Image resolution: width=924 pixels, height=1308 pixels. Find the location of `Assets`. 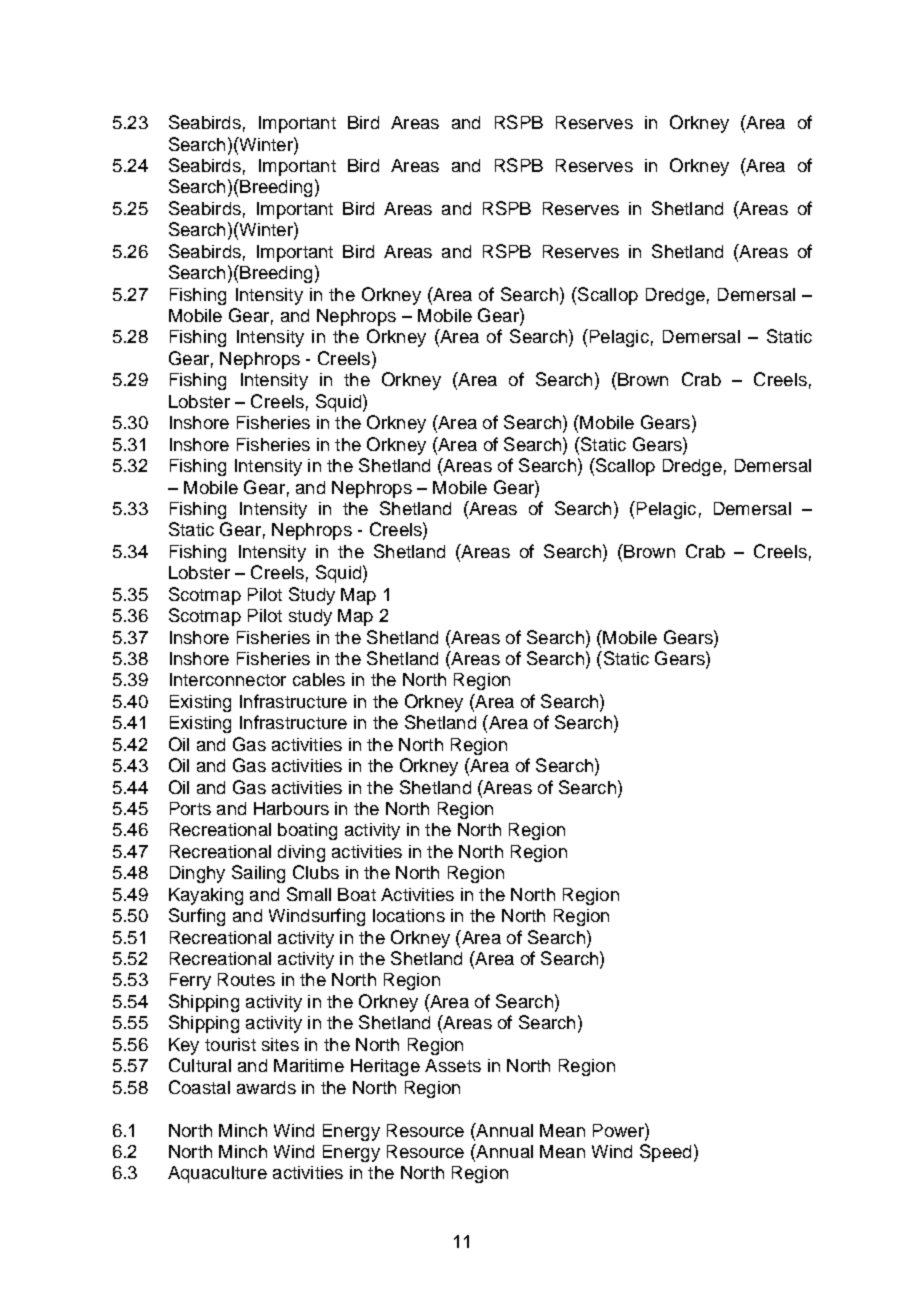

Assets is located at coordinates (453, 1065).
